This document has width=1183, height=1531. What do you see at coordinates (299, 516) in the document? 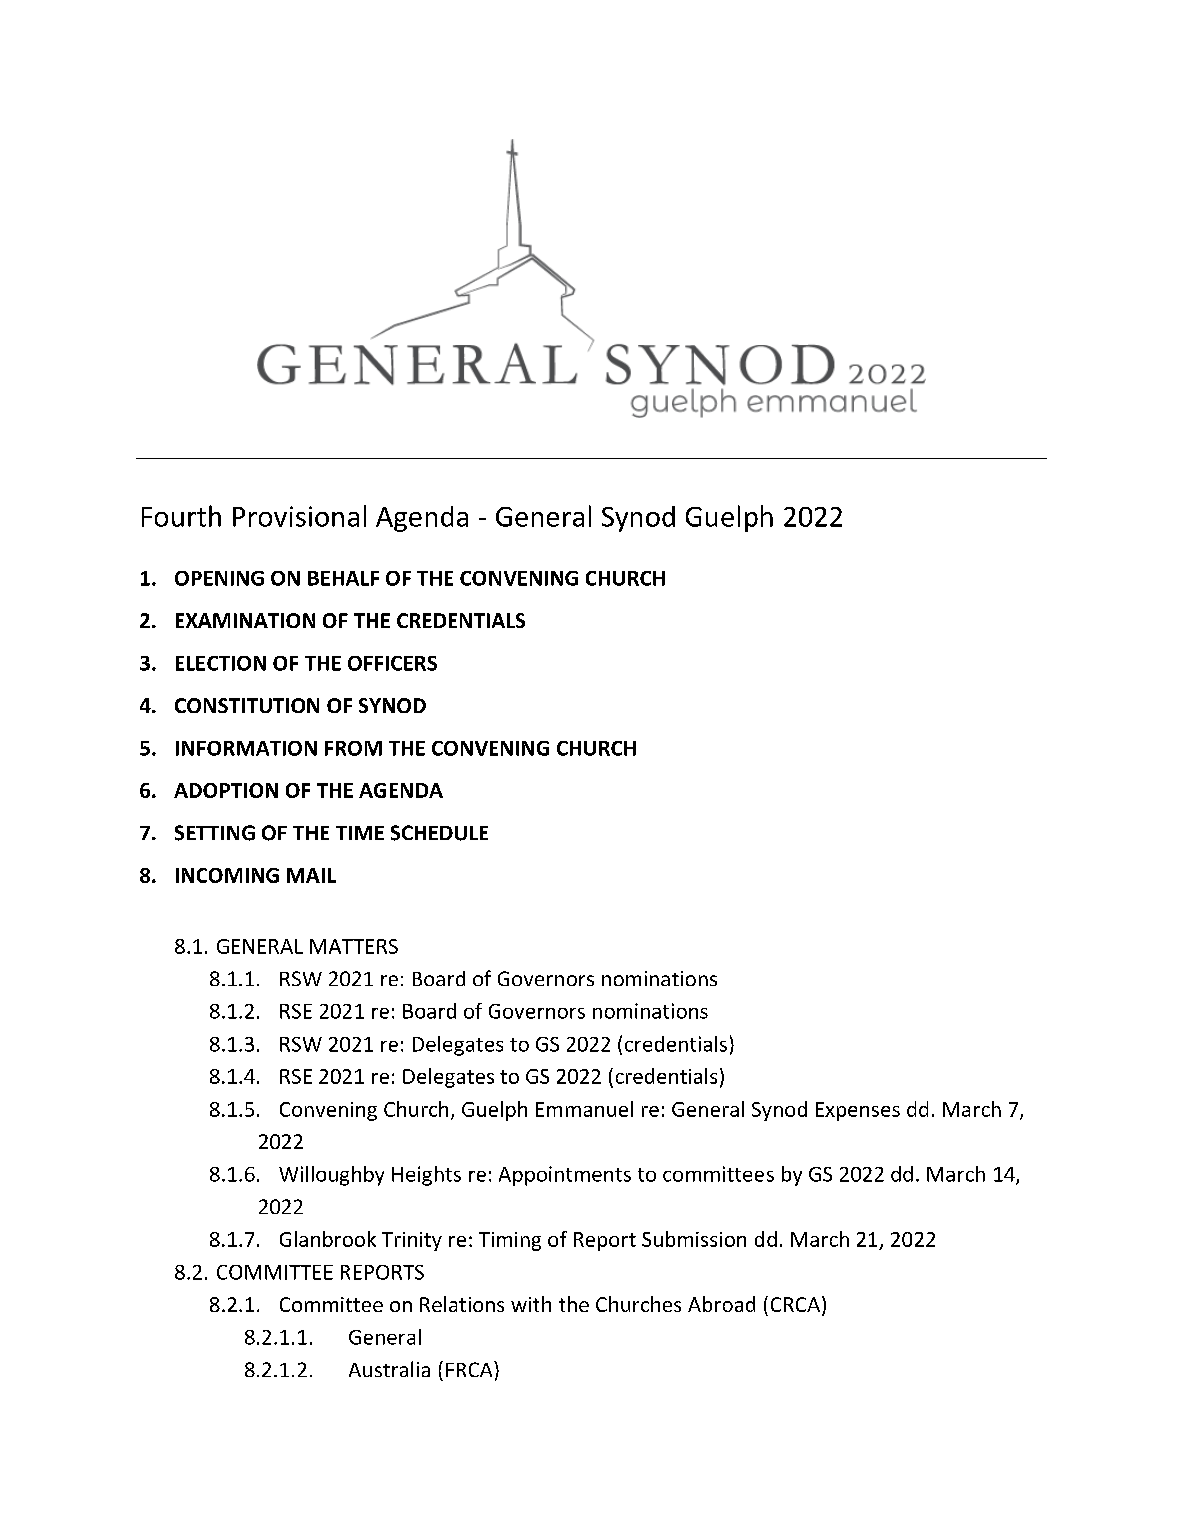
I see `Provisional` at bounding box center [299, 516].
